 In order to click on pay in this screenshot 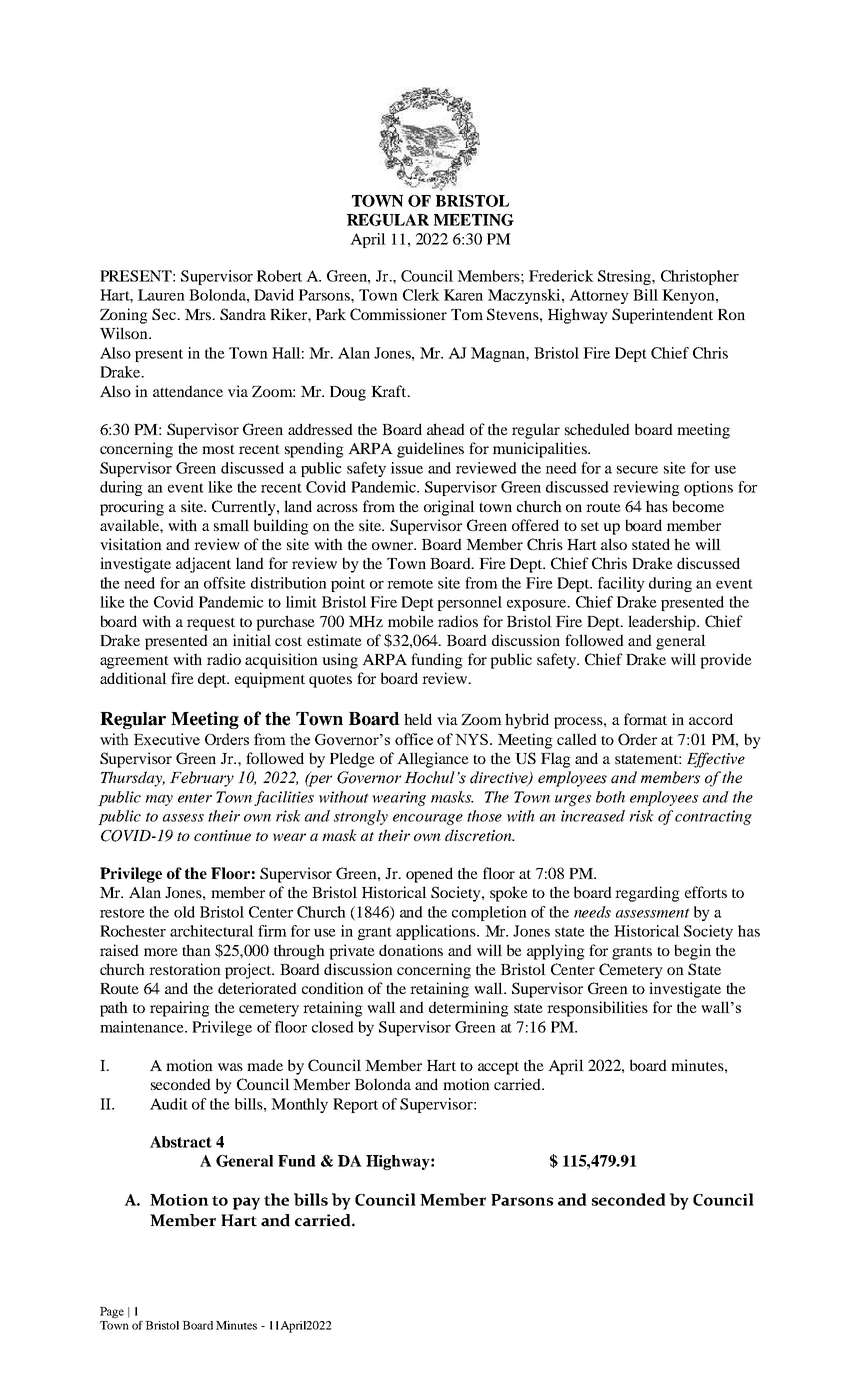, I will do `click(246, 1203)`.
